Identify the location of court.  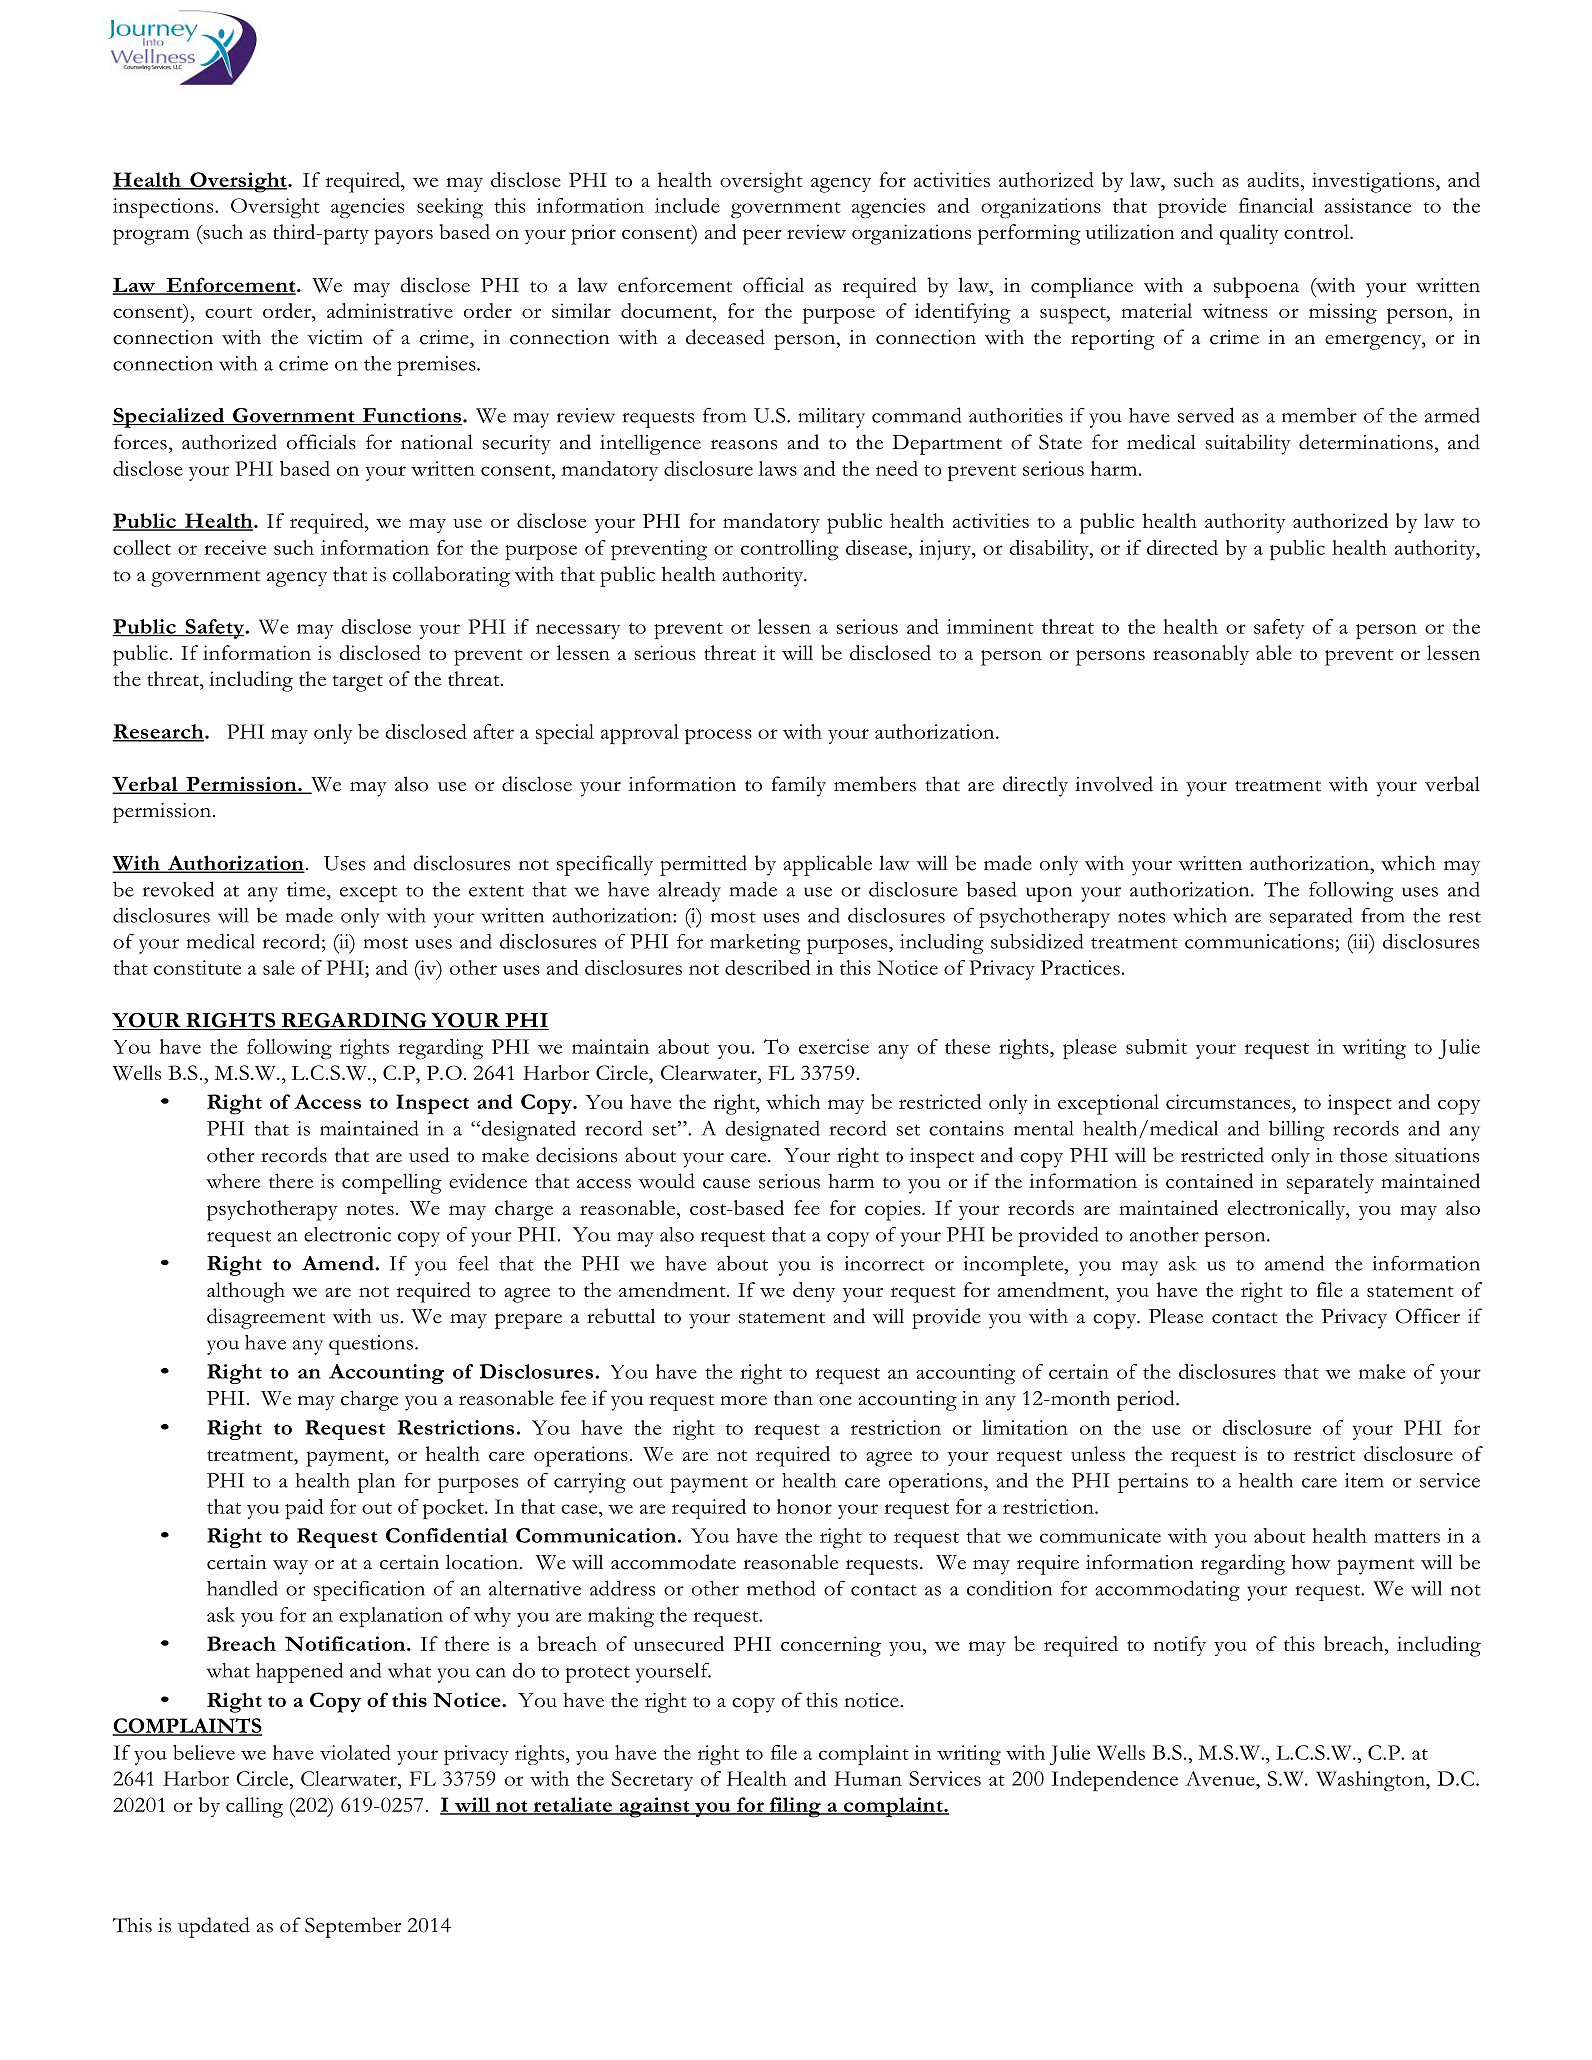
(228, 312).
